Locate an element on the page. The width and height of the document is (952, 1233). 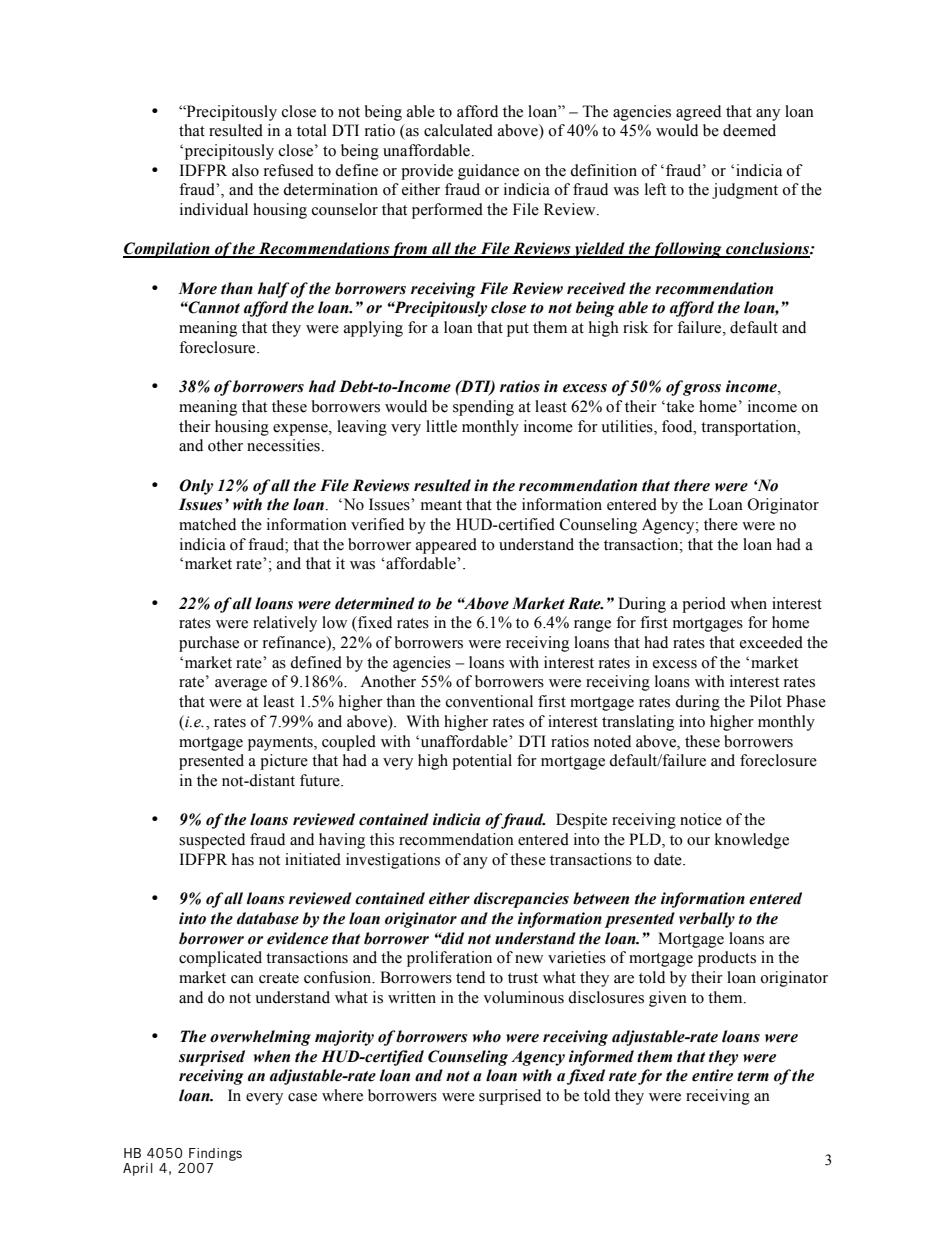
Findings is located at coordinates (215, 1154).
